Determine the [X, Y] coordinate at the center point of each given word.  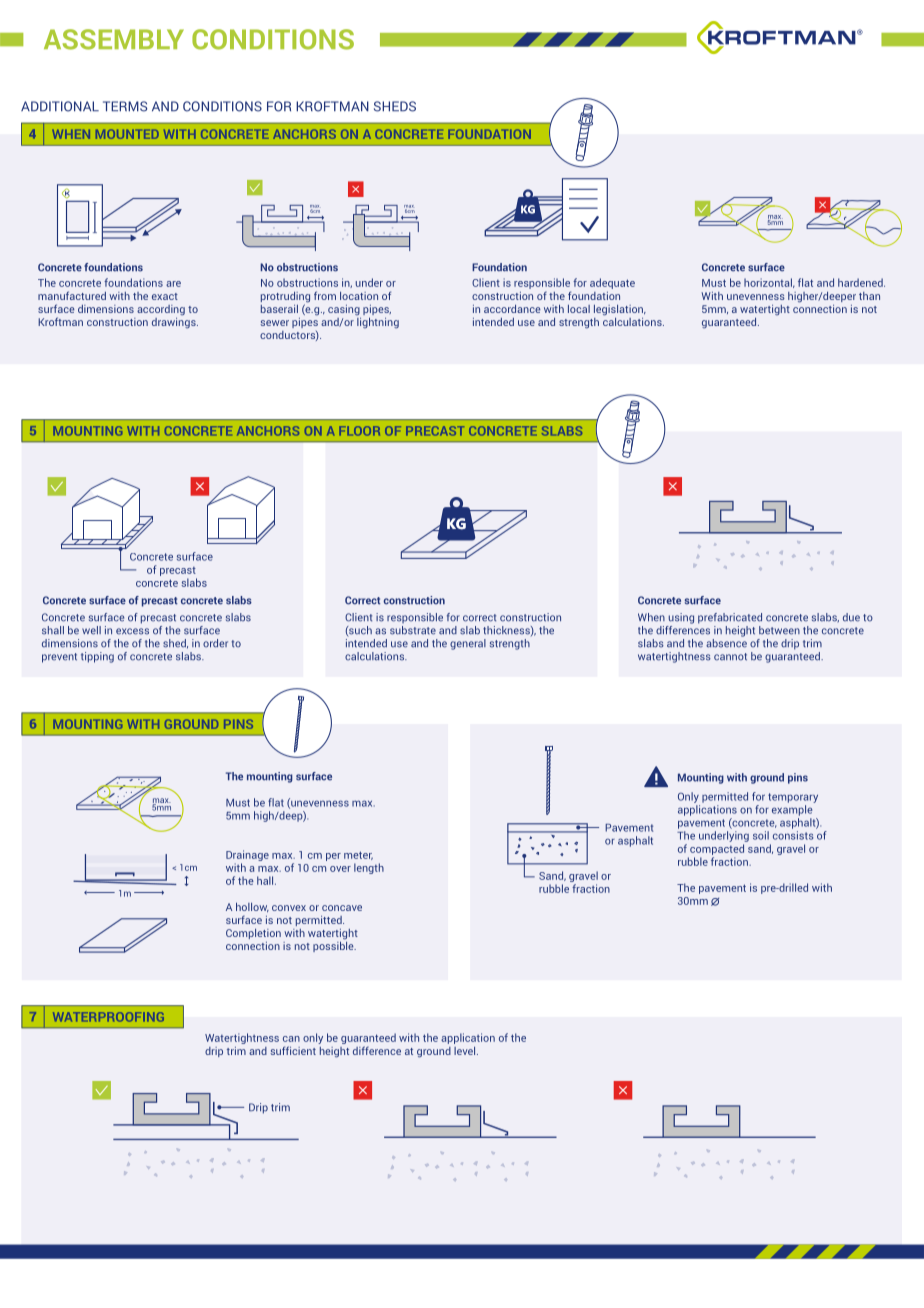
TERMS [125, 106]
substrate [413, 630]
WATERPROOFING [108, 1017]
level [466, 1051]
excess [132, 631]
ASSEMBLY [114, 39]
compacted [717, 849]
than [869, 296]
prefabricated [730, 618]
